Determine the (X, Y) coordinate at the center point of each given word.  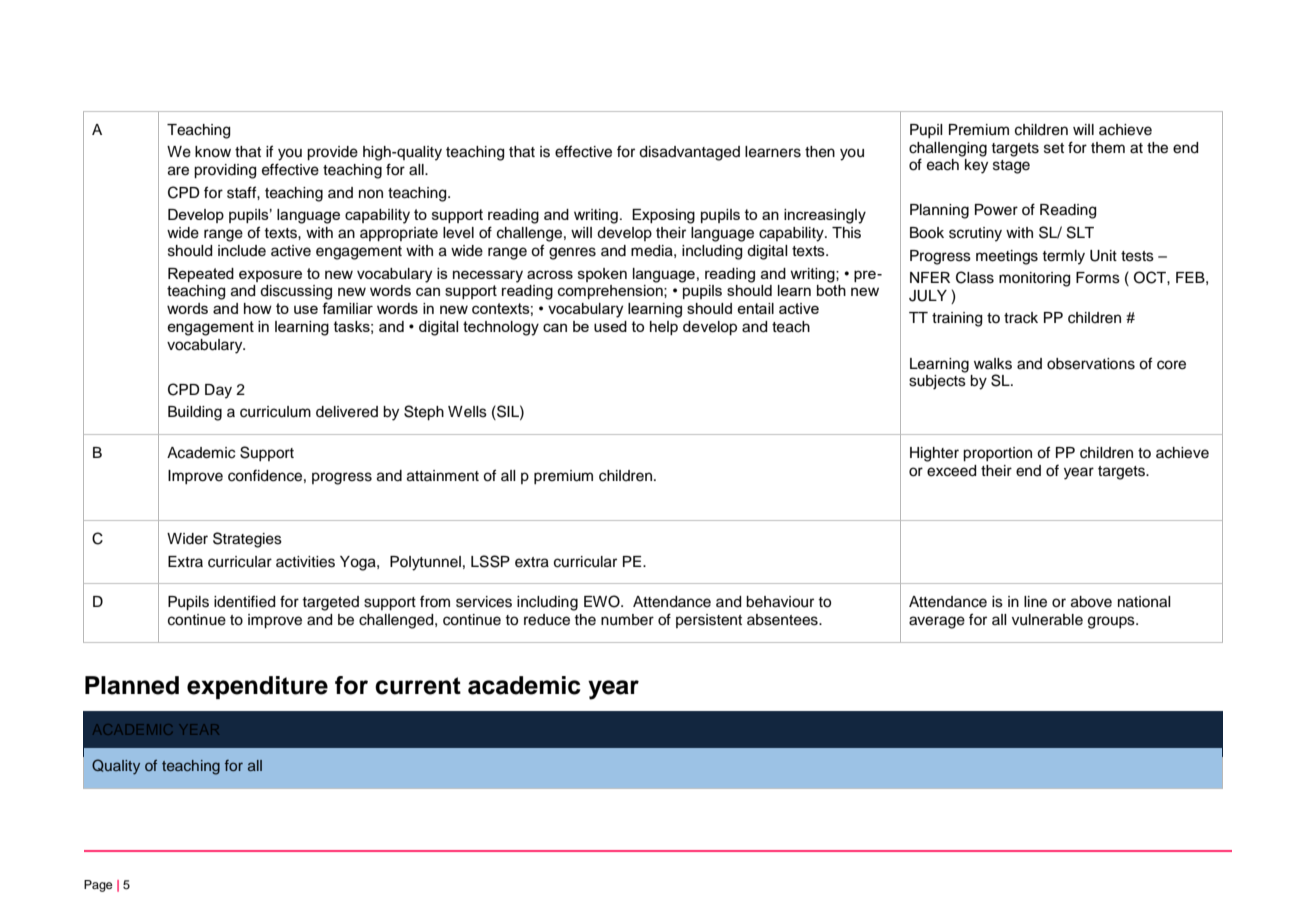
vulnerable (1047, 620)
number (627, 620)
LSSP (490, 561)
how (258, 308)
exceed (951, 471)
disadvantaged (689, 153)
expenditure (257, 687)
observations (1091, 364)
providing (225, 171)
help (664, 328)
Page (98, 886)
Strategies (247, 540)
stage (1011, 167)
